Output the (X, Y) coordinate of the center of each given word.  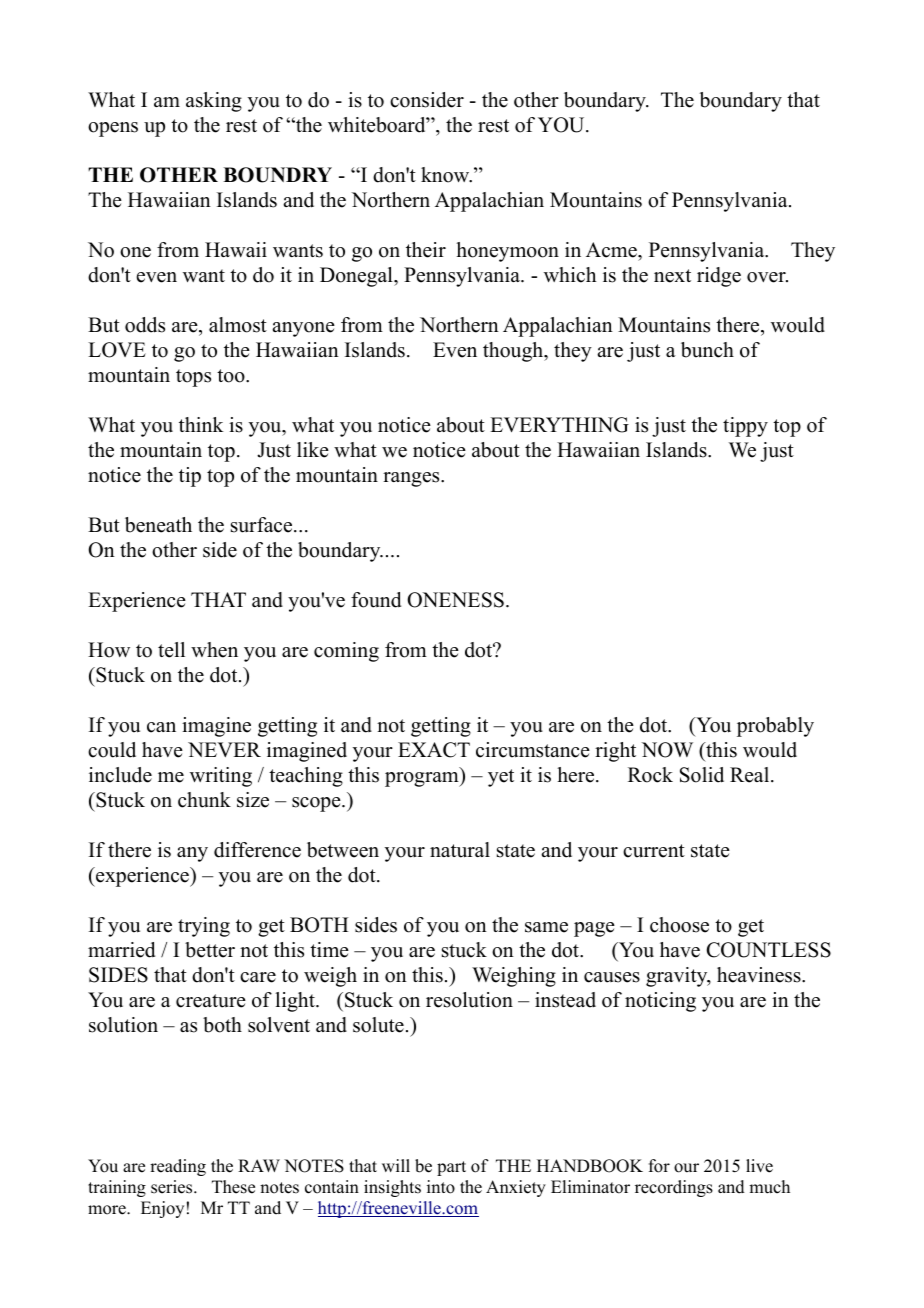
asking (214, 102)
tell (171, 650)
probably (775, 727)
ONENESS (455, 600)
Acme (612, 250)
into (441, 1187)
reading (178, 1167)
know (446, 175)
